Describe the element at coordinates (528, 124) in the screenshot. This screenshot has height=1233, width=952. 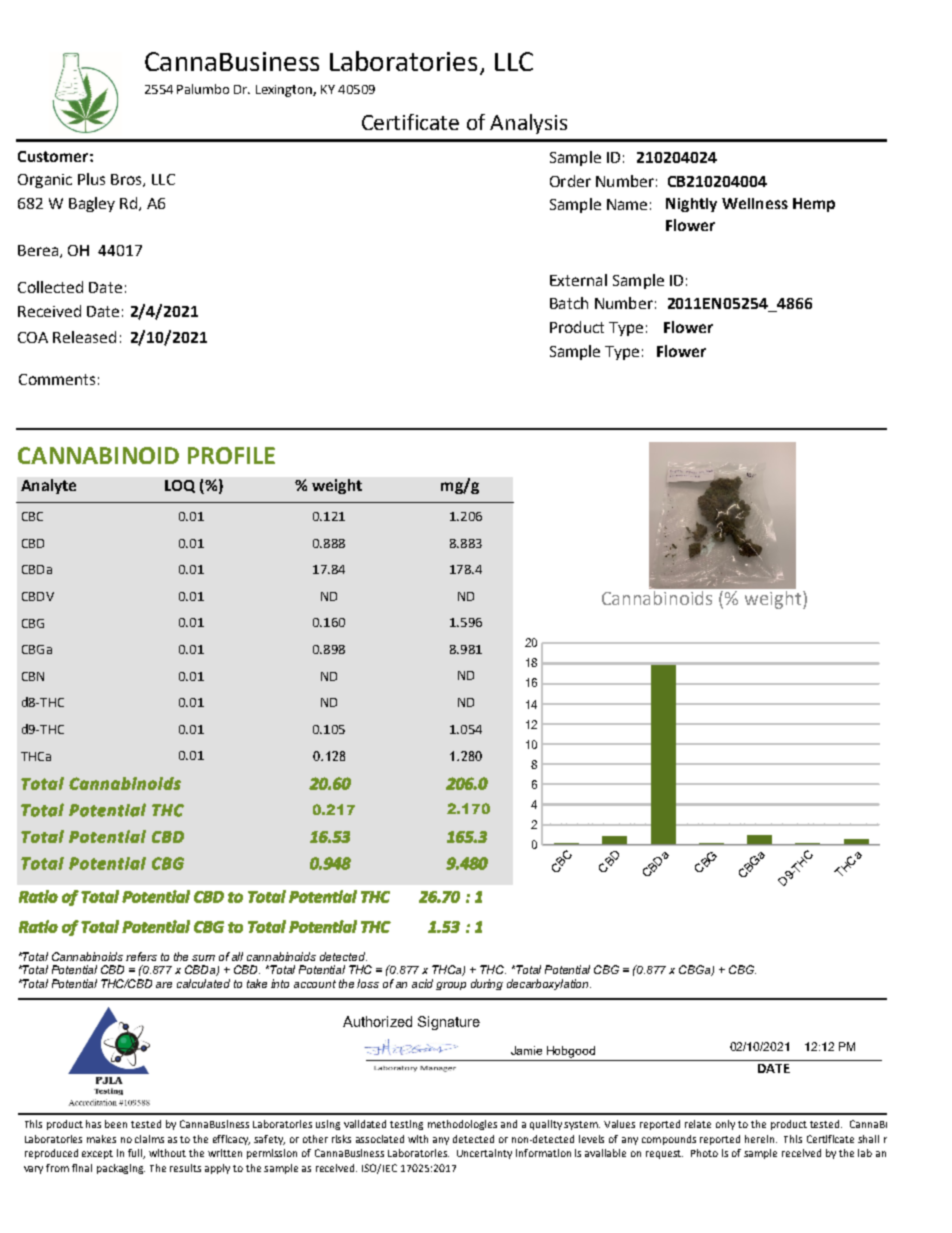
I see `Analysis` at that location.
